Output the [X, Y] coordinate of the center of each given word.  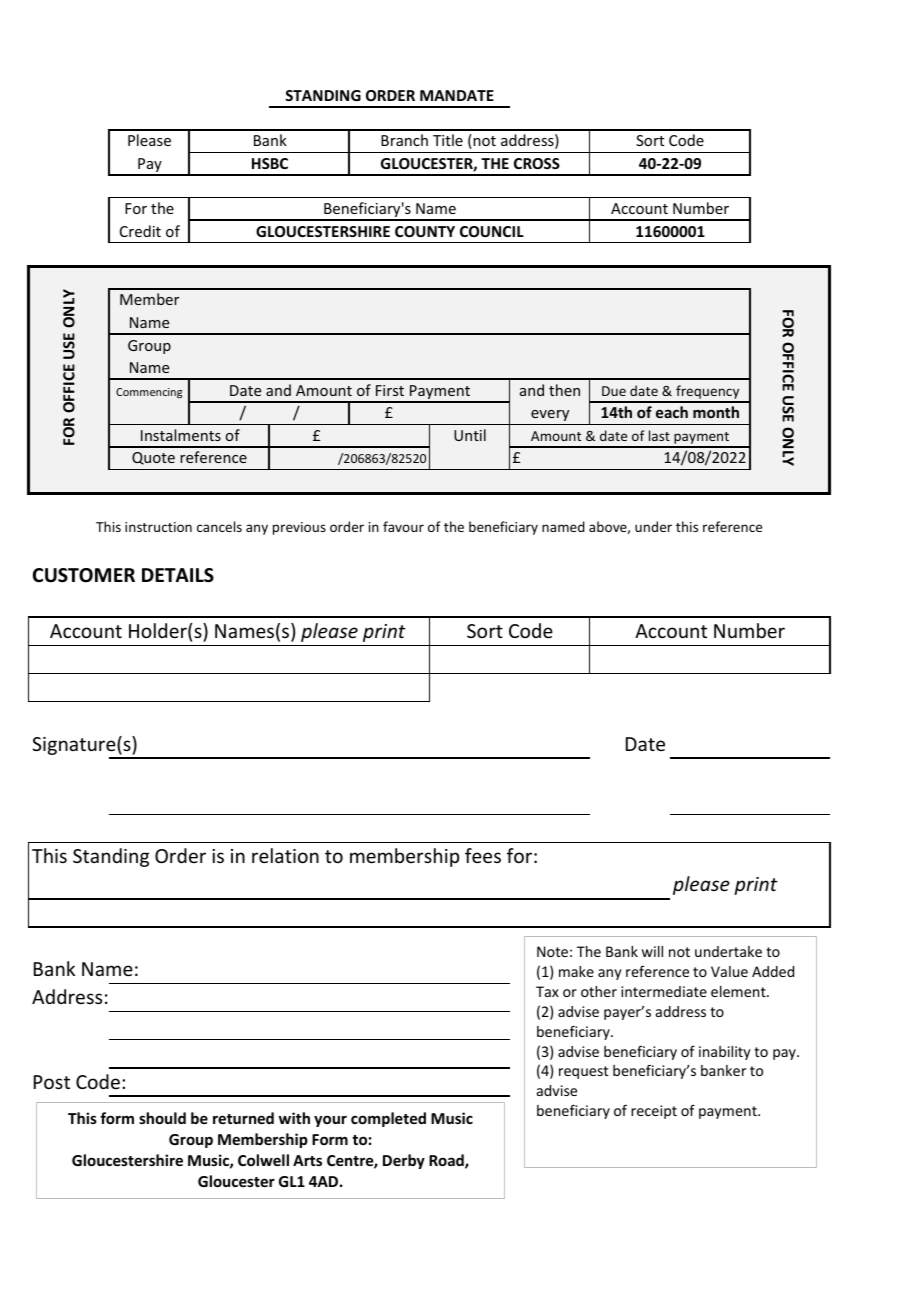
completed [388, 1119]
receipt [654, 1112]
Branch [404, 140]
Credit [140, 231]
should [162, 1118]
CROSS [537, 163]
